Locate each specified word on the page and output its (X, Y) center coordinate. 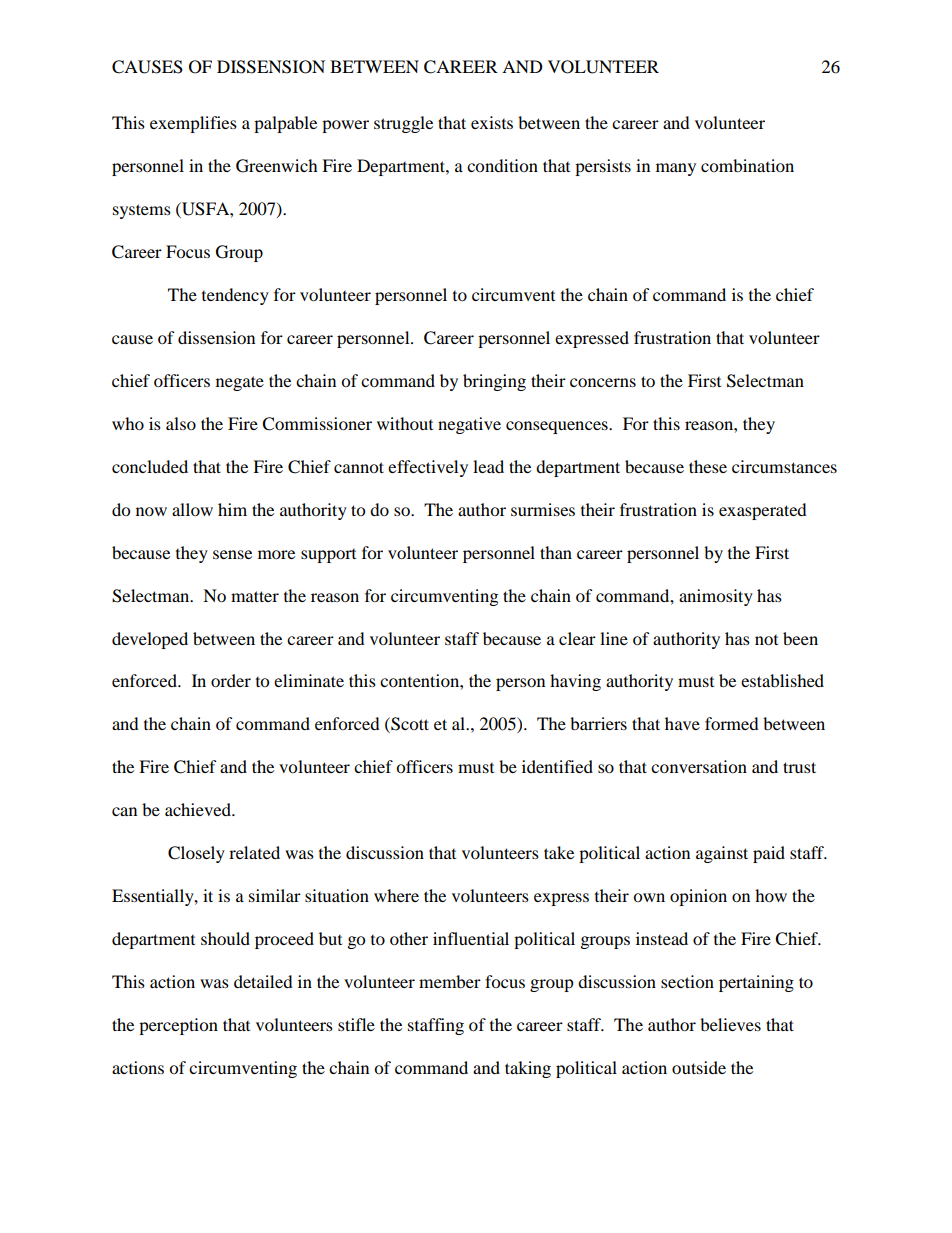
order (231, 680)
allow (192, 509)
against (722, 854)
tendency (235, 296)
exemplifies (193, 124)
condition (502, 165)
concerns (603, 382)
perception (178, 1026)
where (396, 895)
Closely (196, 854)
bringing (494, 382)
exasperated (763, 511)
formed (732, 723)
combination (747, 165)
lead (488, 466)
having (575, 682)
